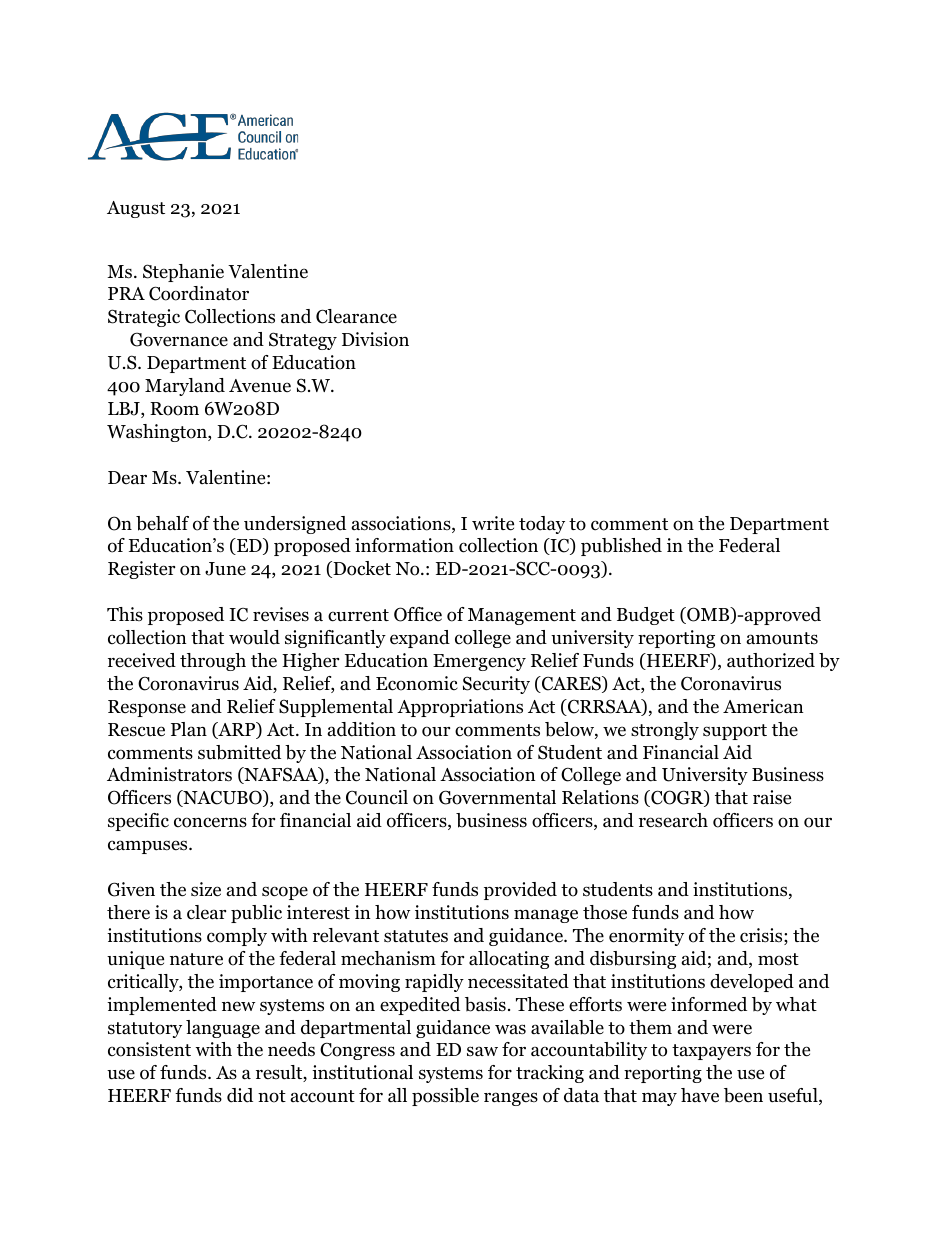 This screenshot has height=1233, width=952. What do you see at coordinates (303, 341) in the screenshot?
I see `Strategy` at bounding box center [303, 341].
